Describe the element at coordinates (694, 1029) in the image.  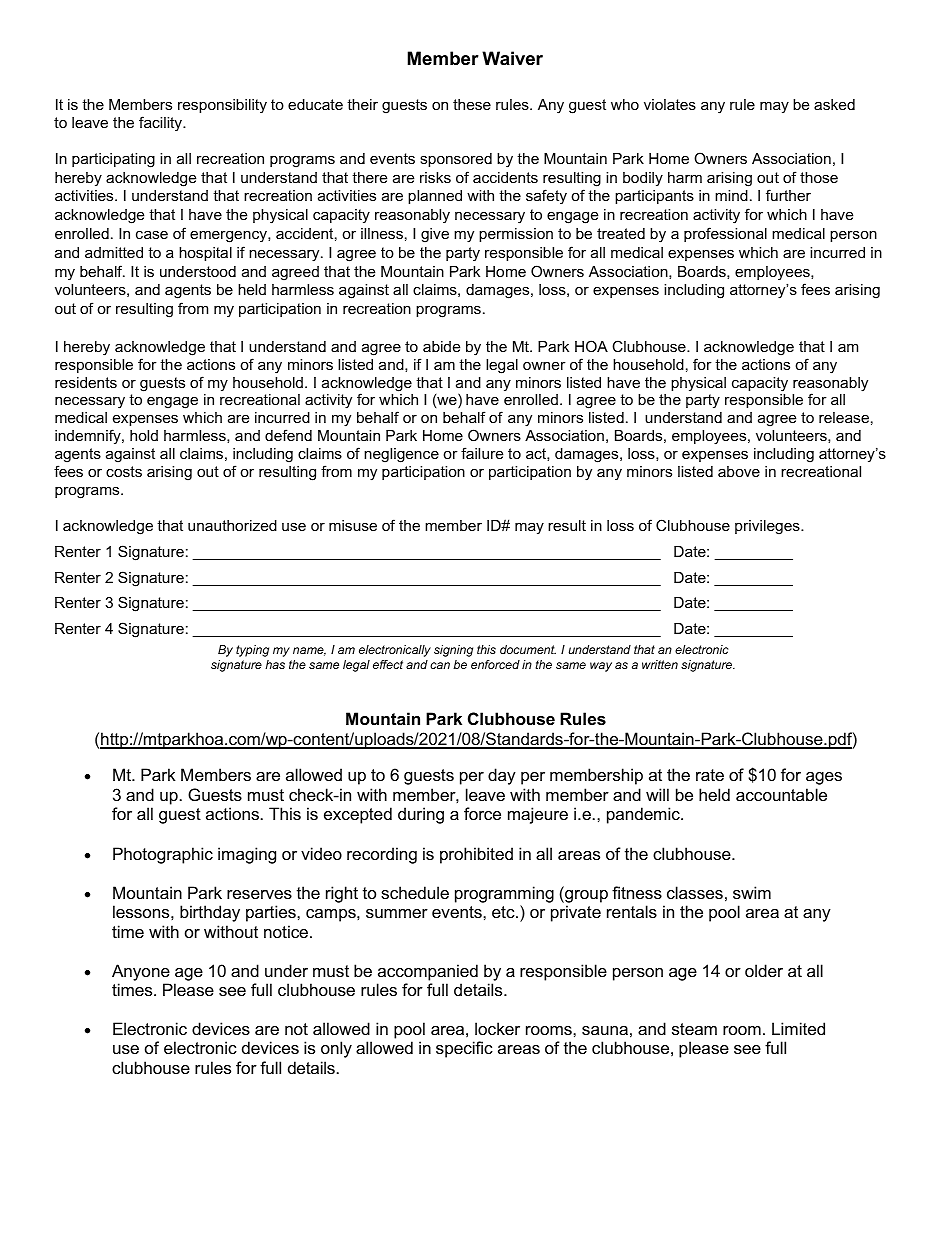
I see `steam` at that location.
